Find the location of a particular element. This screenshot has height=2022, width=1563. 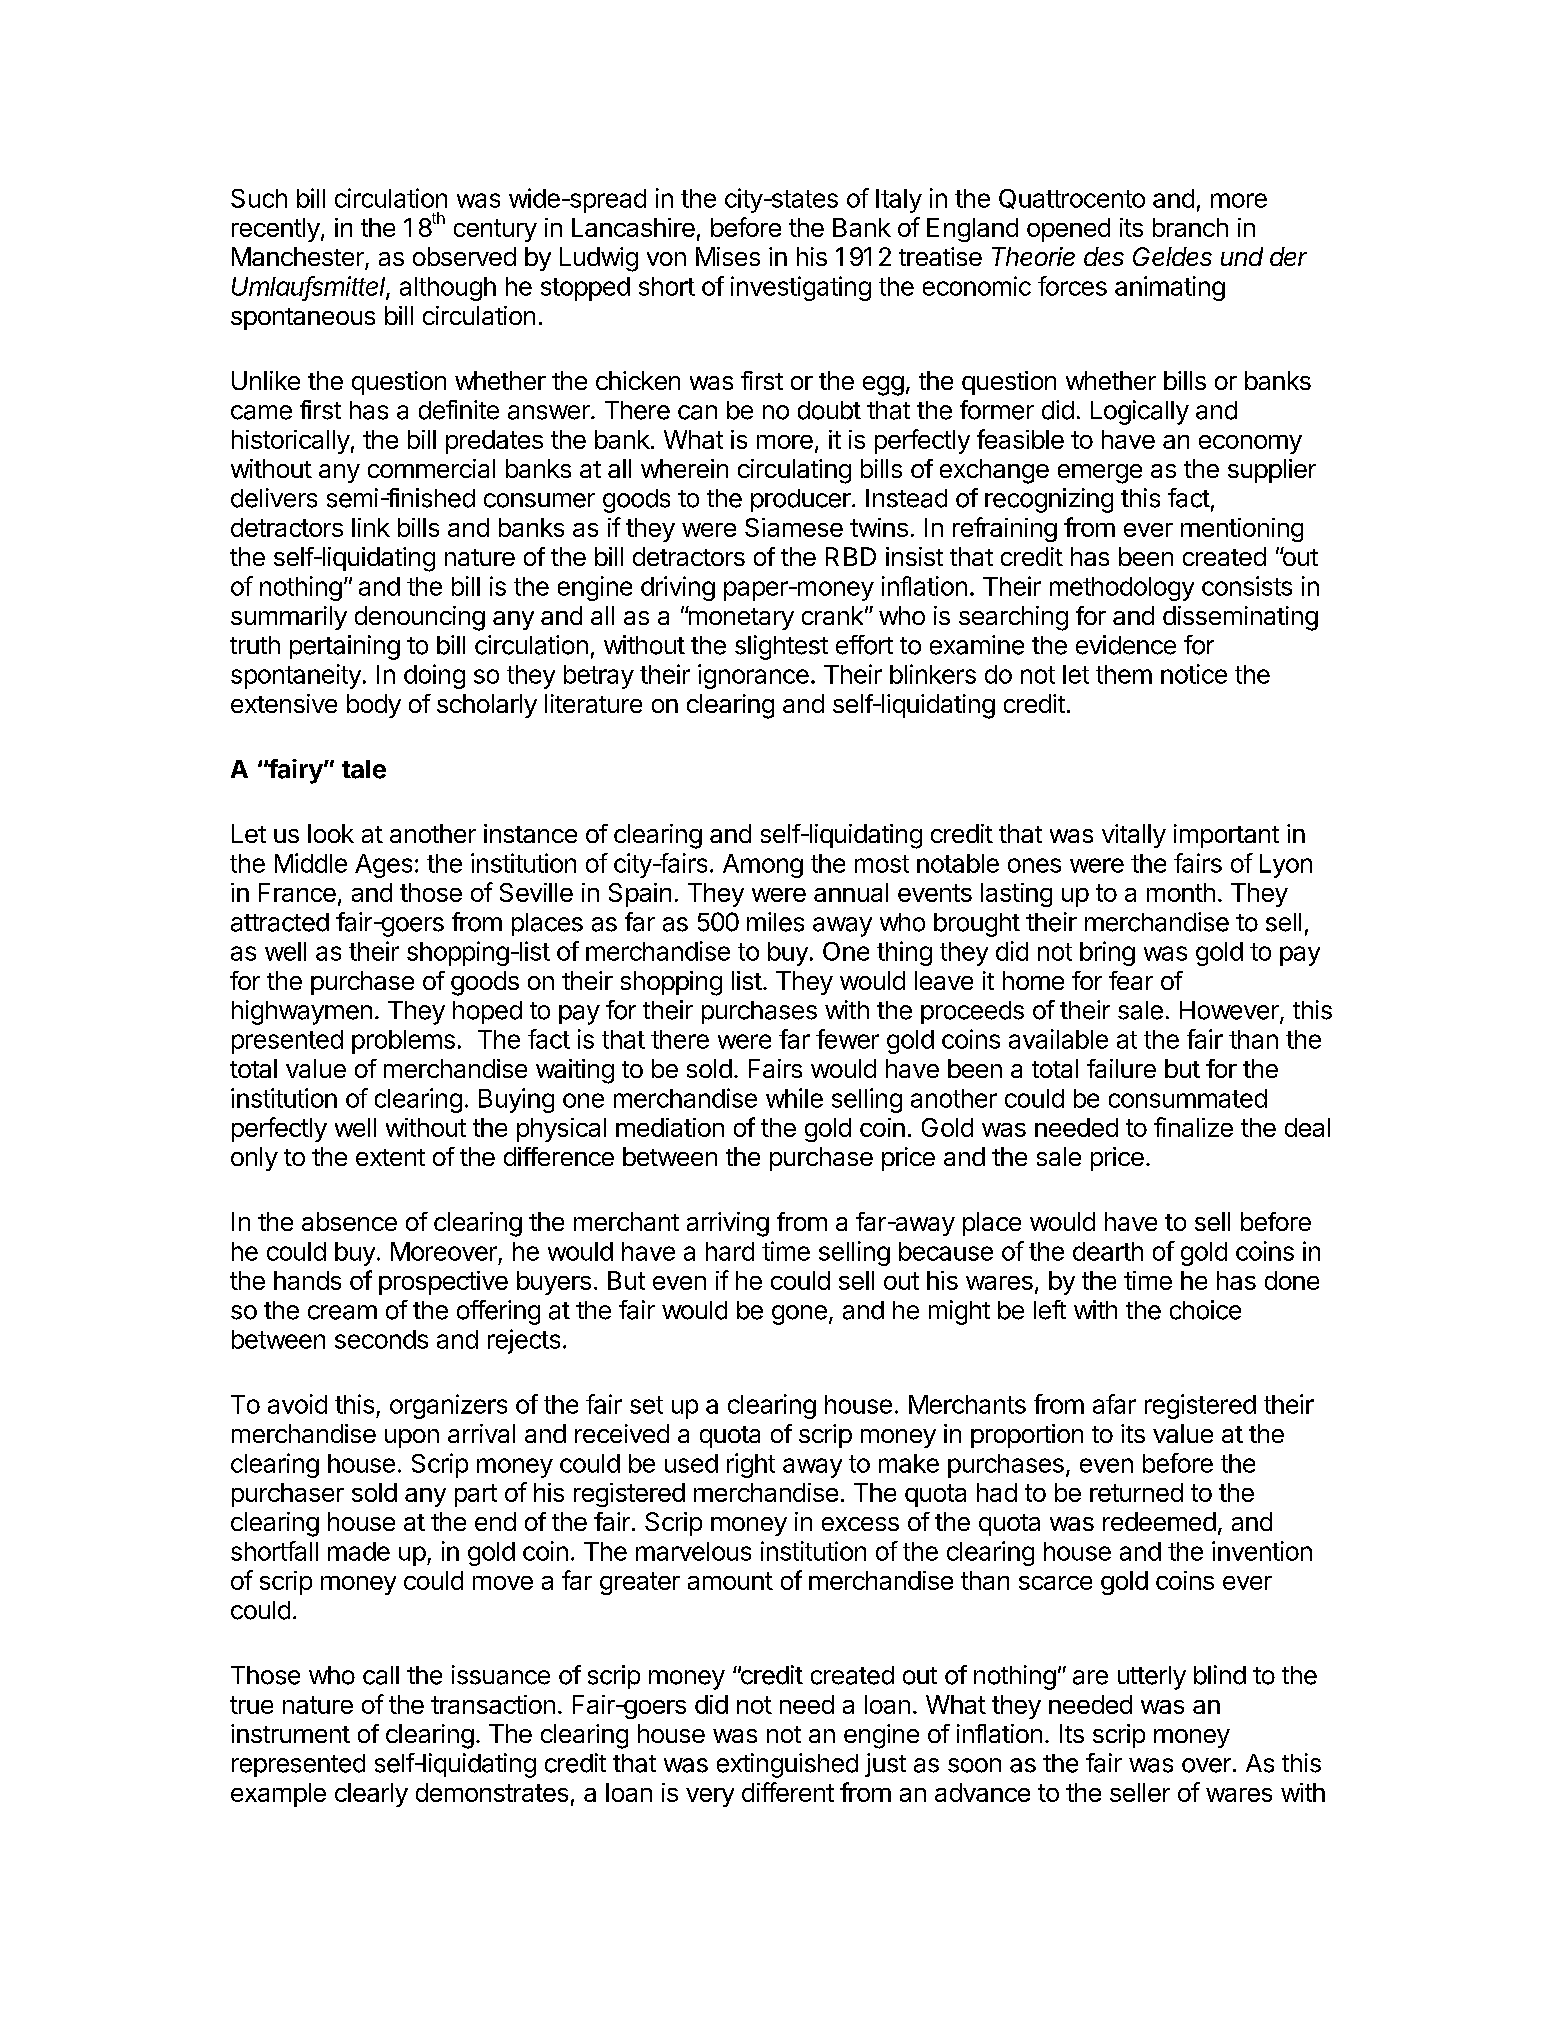

clearly is located at coordinates (371, 1795).
